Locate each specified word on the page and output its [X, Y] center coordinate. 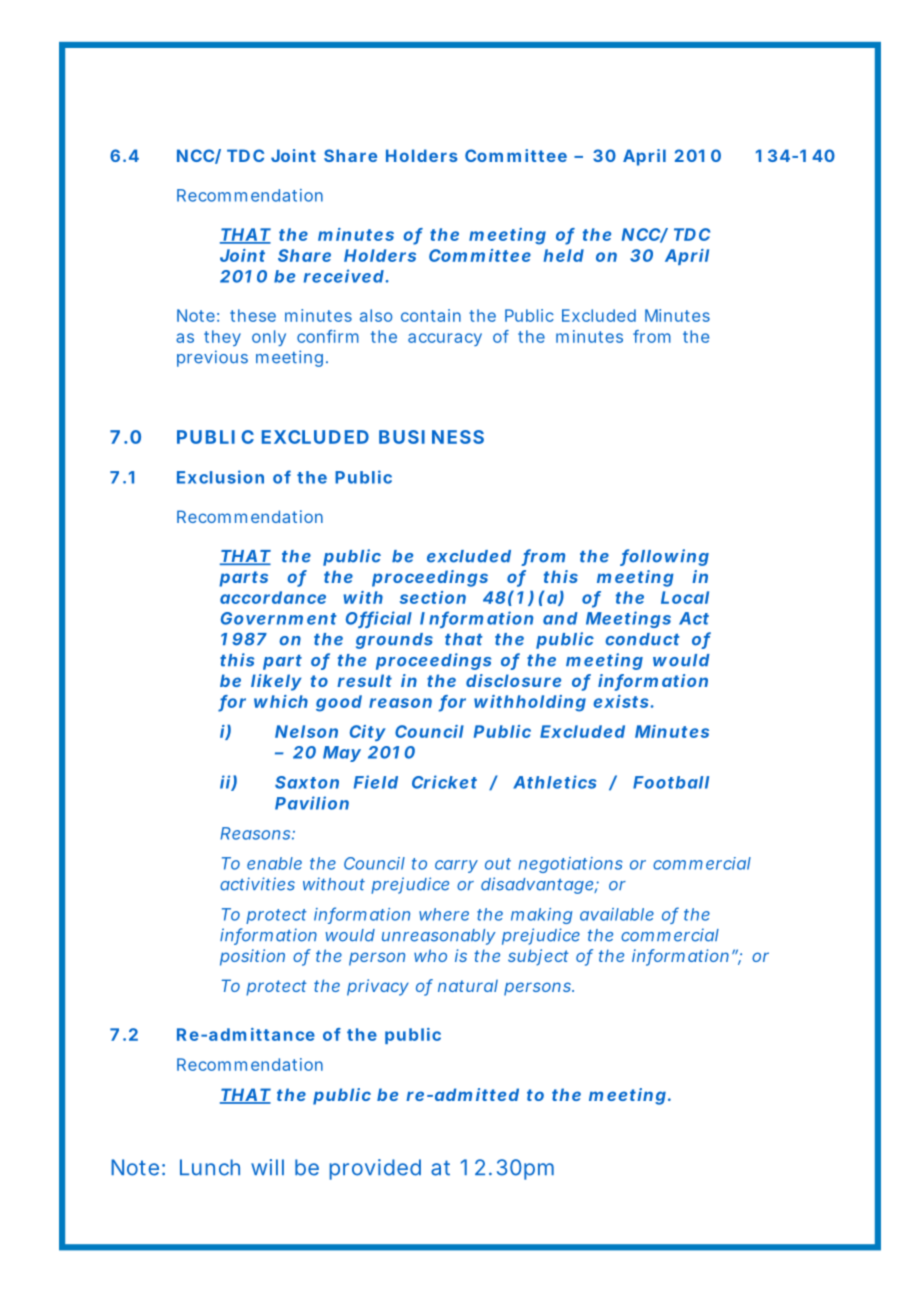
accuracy [445, 339]
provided [375, 1169]
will [267, 1167]
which [281, 701]
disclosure [513, 680]
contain [431, 315]
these [253, 315]
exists [621, 701]
